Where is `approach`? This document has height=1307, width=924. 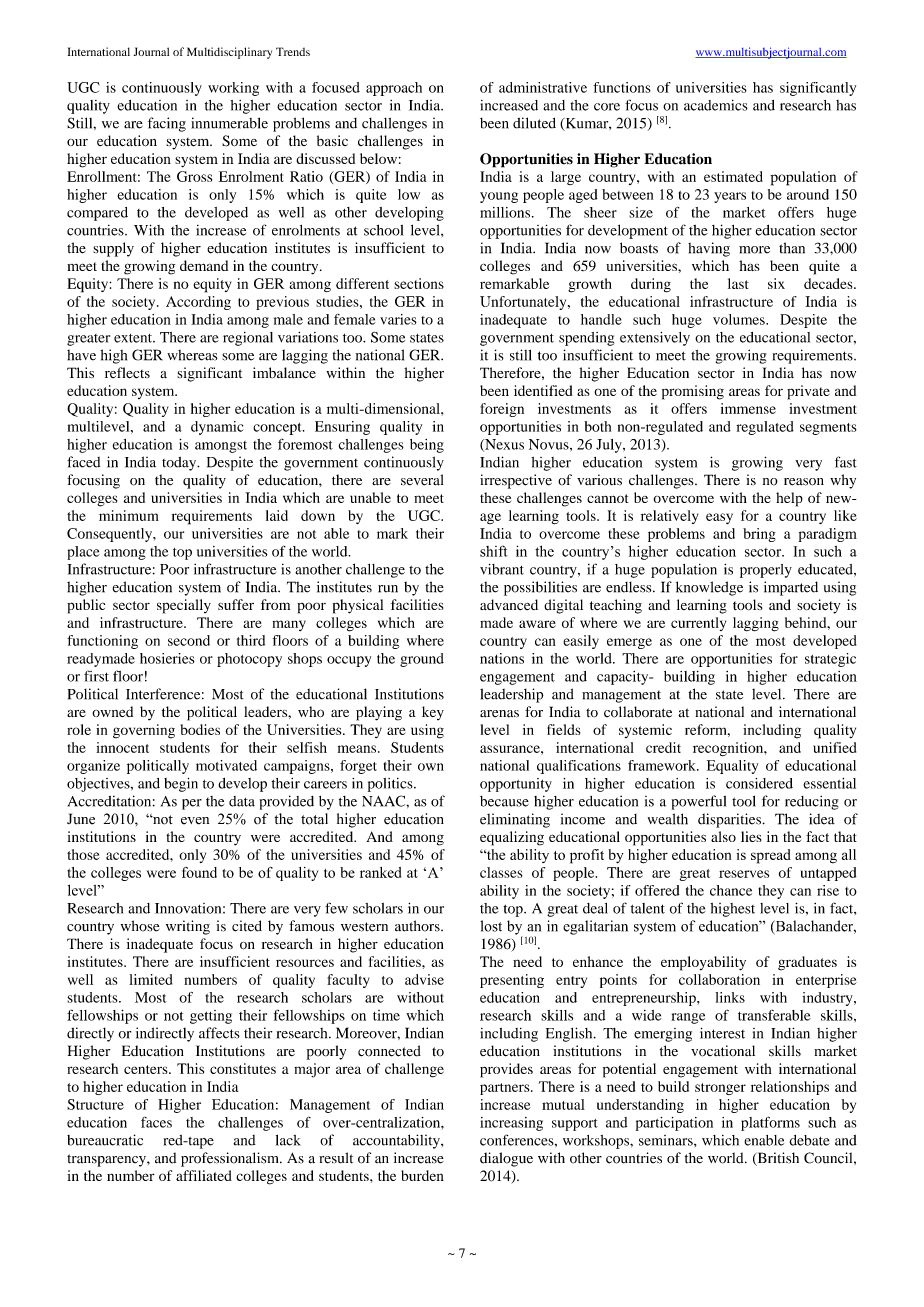
approach is located at coordinates (394, 89).
